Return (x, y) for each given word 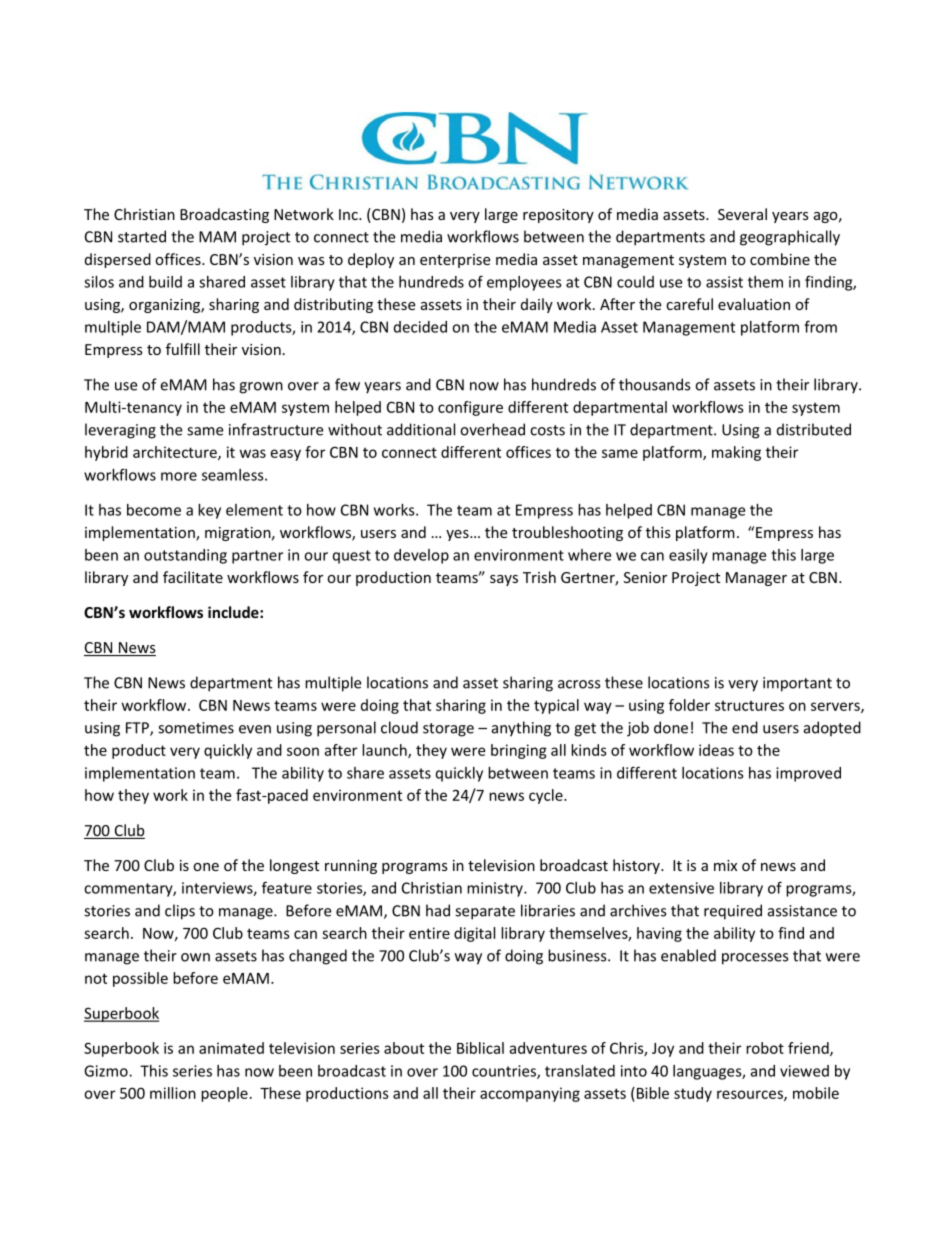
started (142, 236)
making (736, 453)
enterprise (455, 261)
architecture (176, 453)
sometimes (196, 728)
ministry (496, 889)
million (173, 1093)
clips (180, 912)
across (579, 684)
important (797, 684)
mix (725, 865)
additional (421, 429)
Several (742, 214)
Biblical (480, 1048)
